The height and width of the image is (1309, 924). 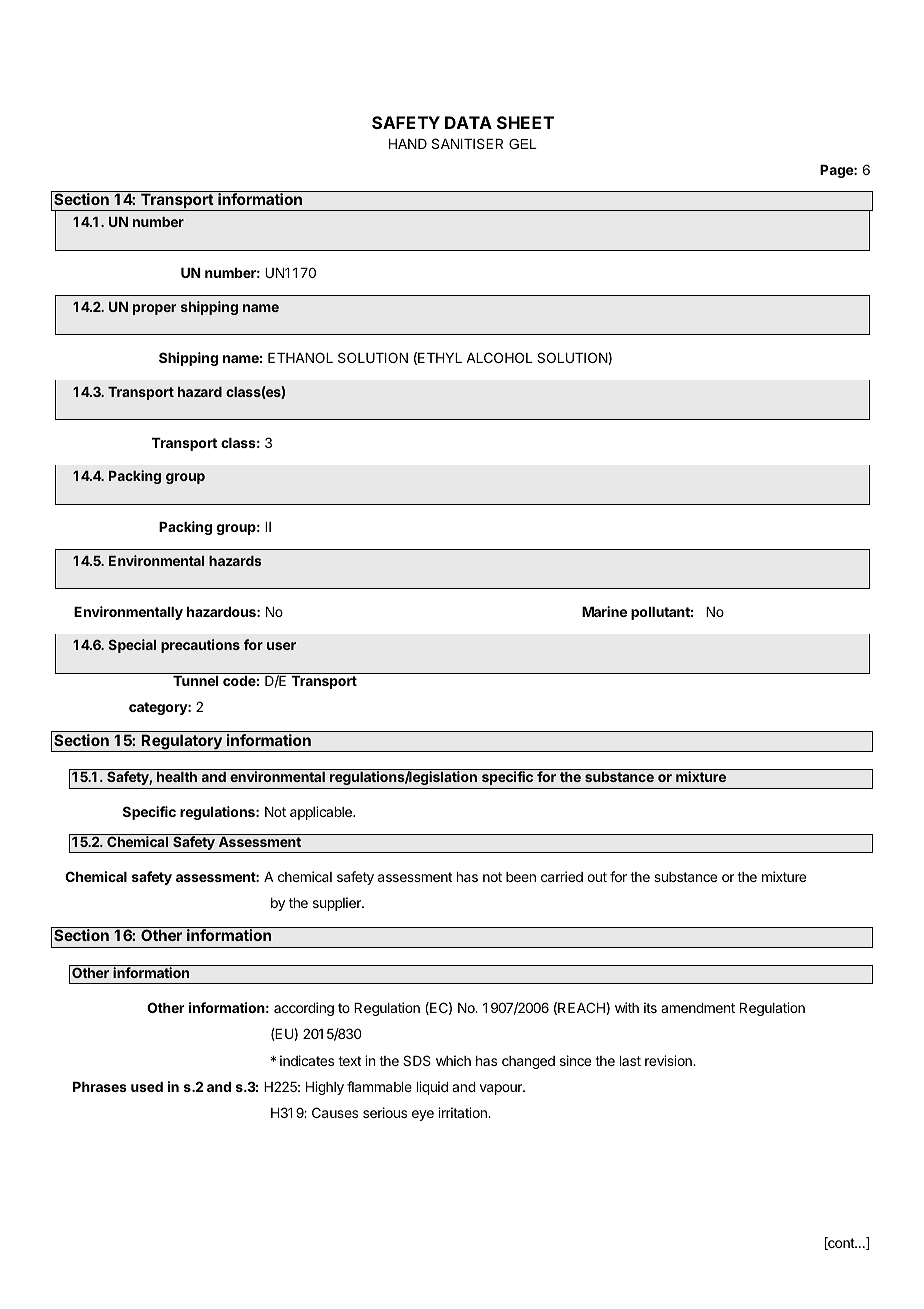 I want to click on Marine, so click(x=604, y=611).
